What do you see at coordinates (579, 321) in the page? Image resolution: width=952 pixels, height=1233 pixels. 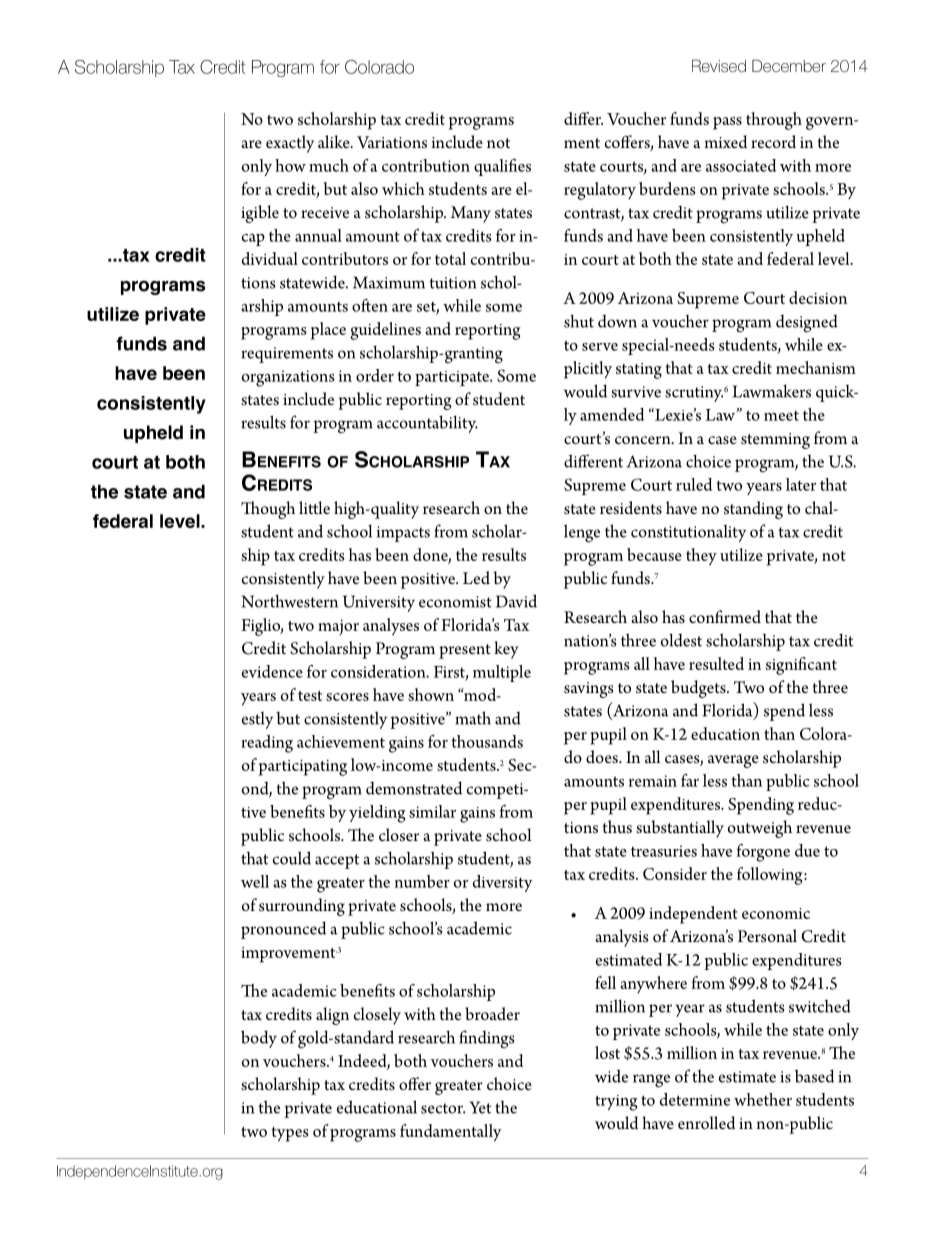 I see `shut` at bounding box center [579, 321].
